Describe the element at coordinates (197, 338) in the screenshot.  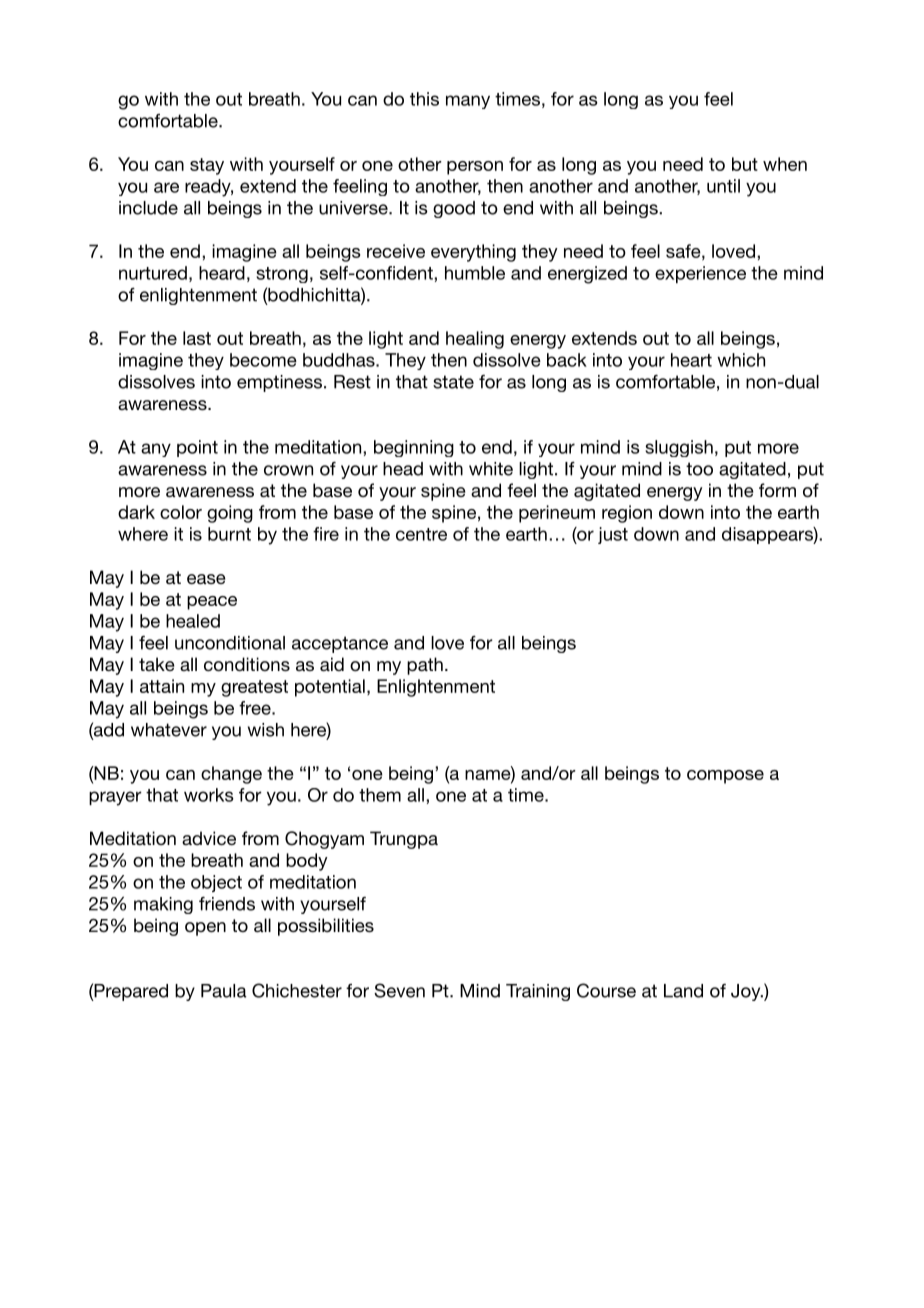
I see `last` at that location.
